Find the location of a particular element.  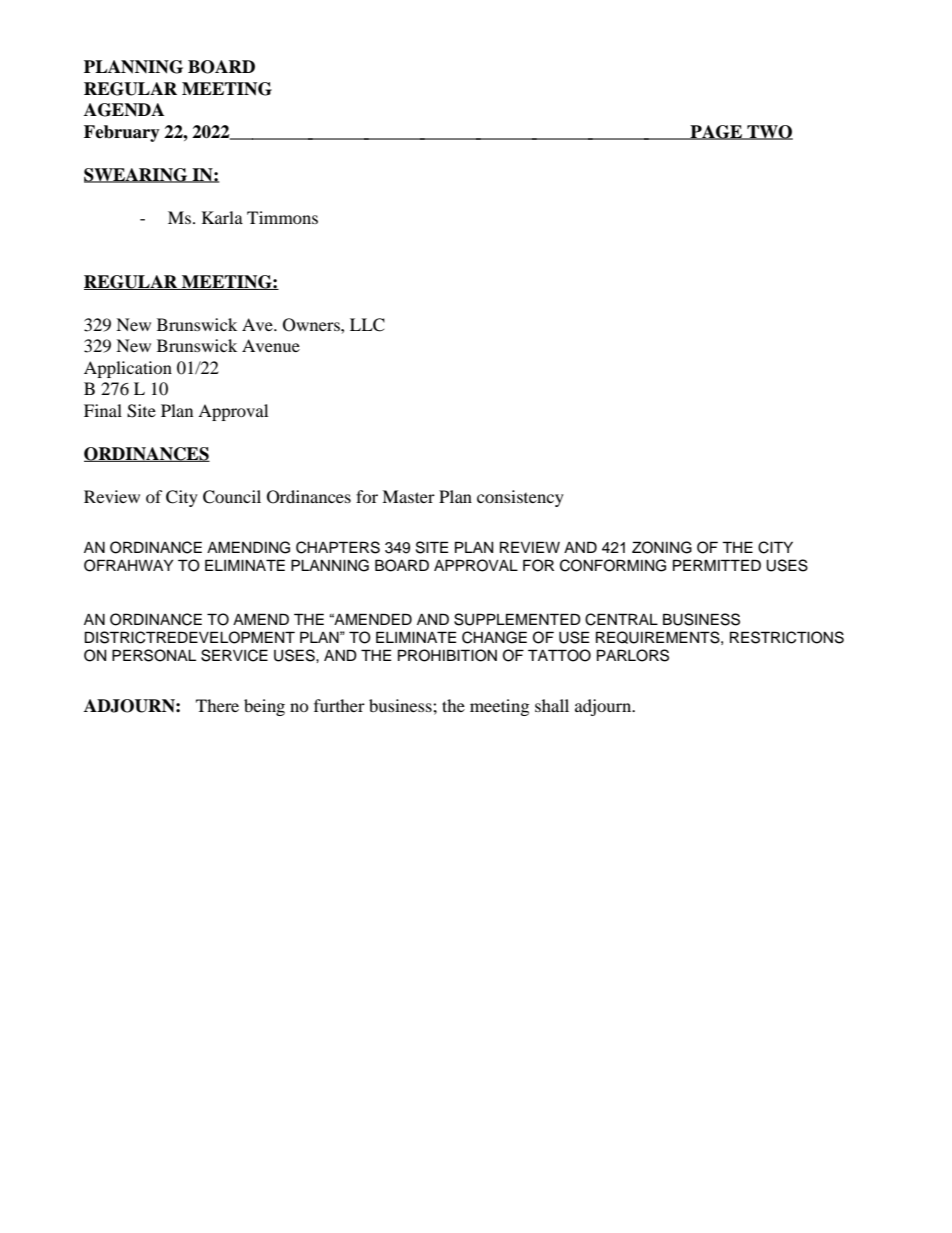

Master is located at coordinates (408, 496).
